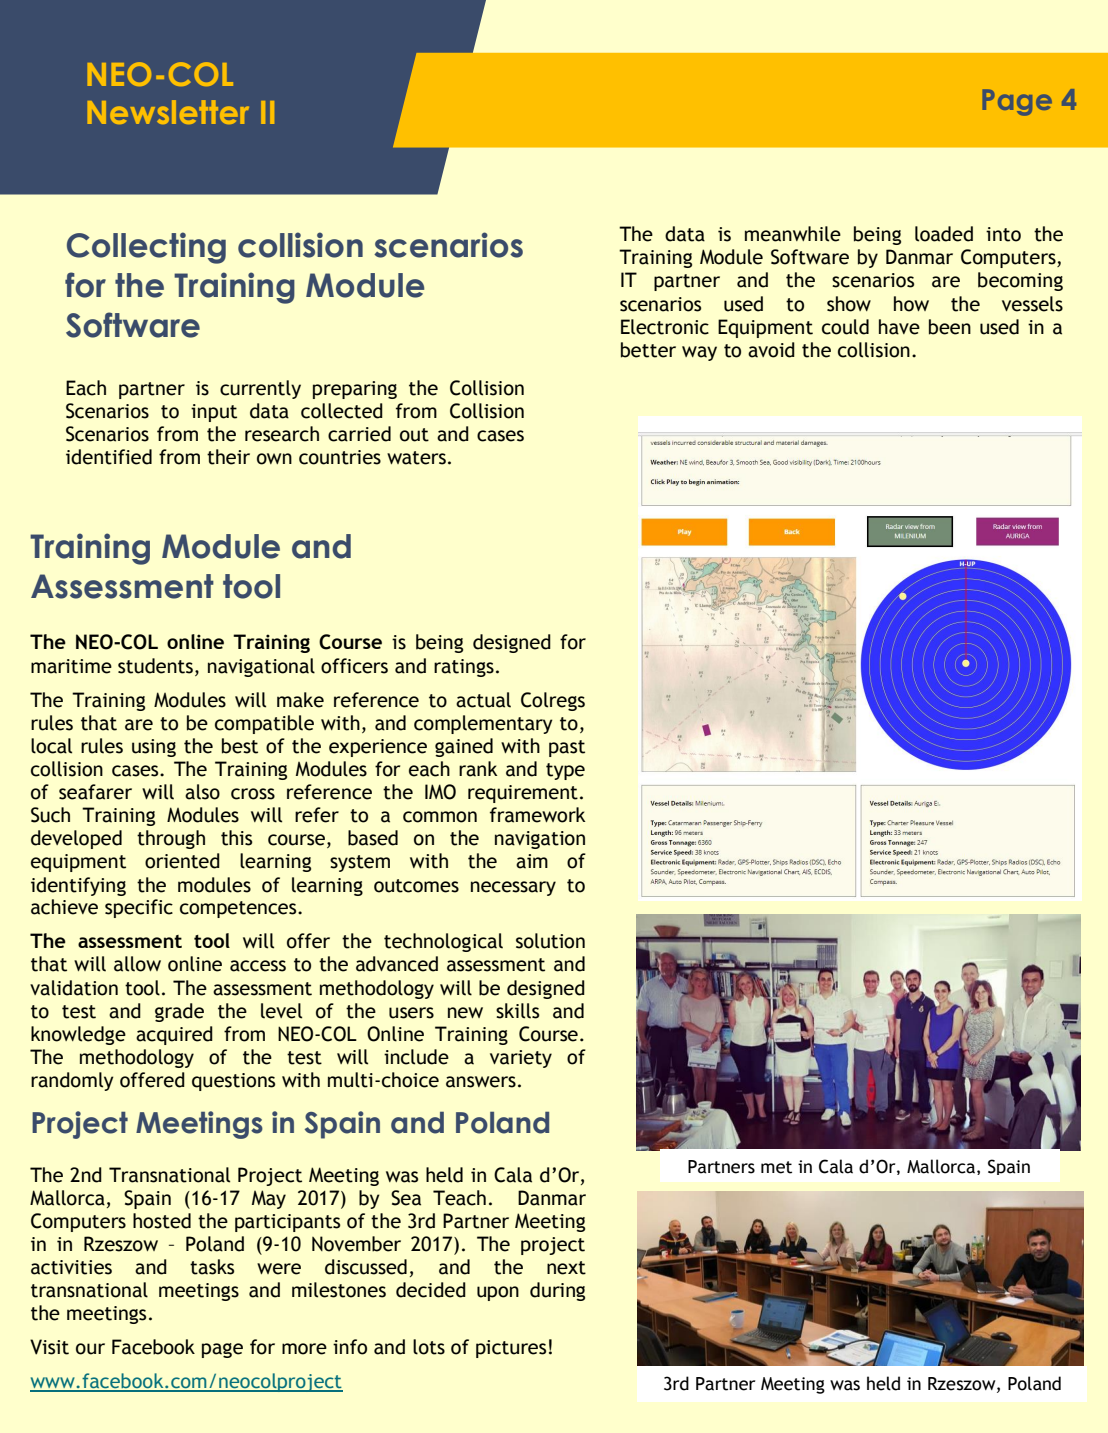 This screenshot has width=1108, height=1433. I want to click on meanwhile, so click(793, 234).
